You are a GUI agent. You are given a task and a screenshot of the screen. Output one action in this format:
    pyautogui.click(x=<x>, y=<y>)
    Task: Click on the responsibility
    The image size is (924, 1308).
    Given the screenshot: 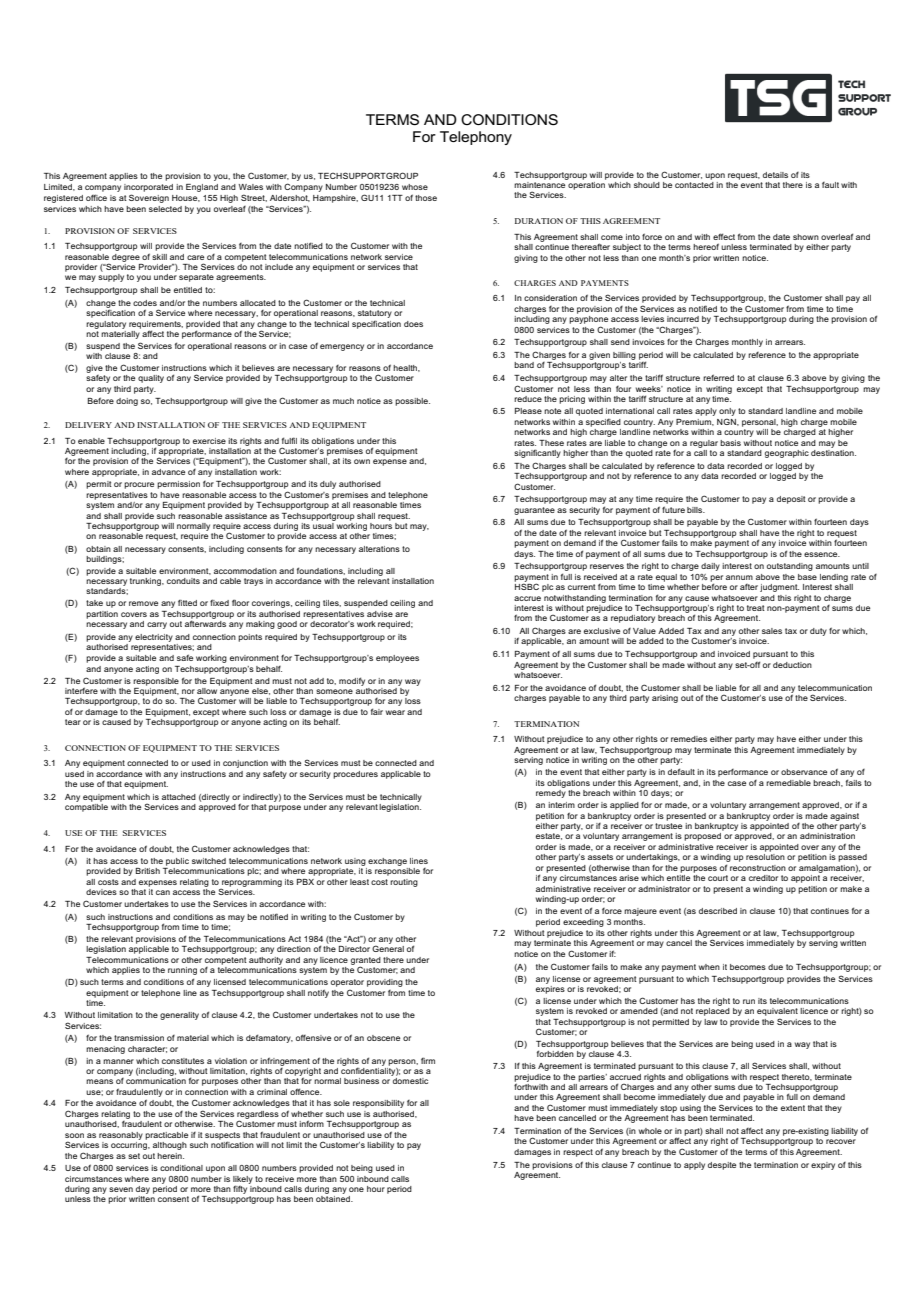 What is the action you would take?
    pyautogui.click(x=378, y=1104)
